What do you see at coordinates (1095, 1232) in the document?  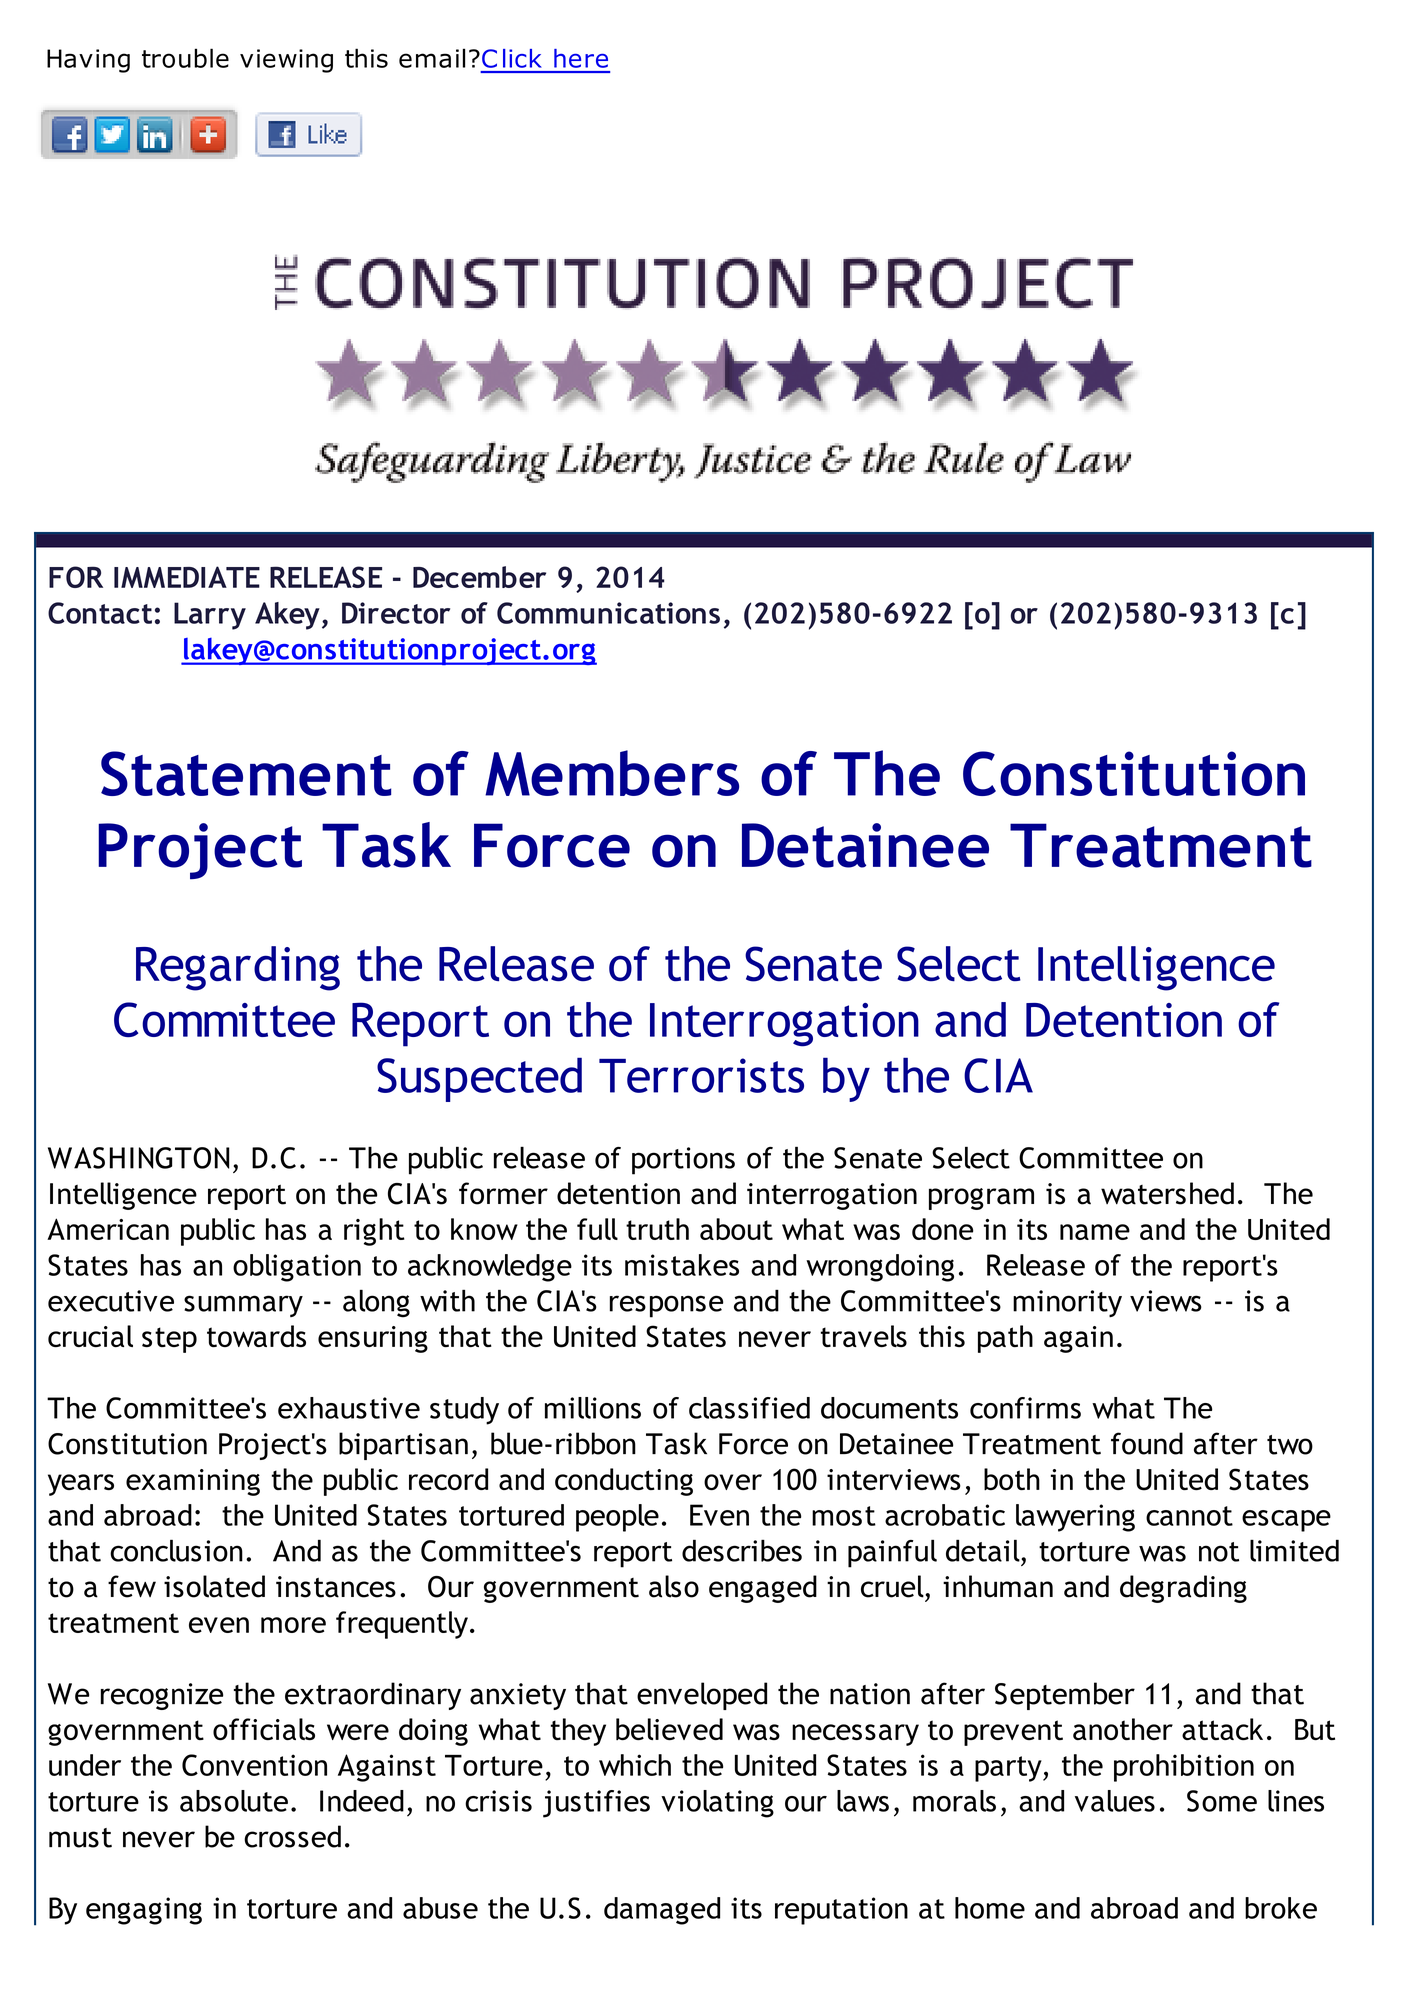 I see `name` at bounding box center [1095, 1232].
